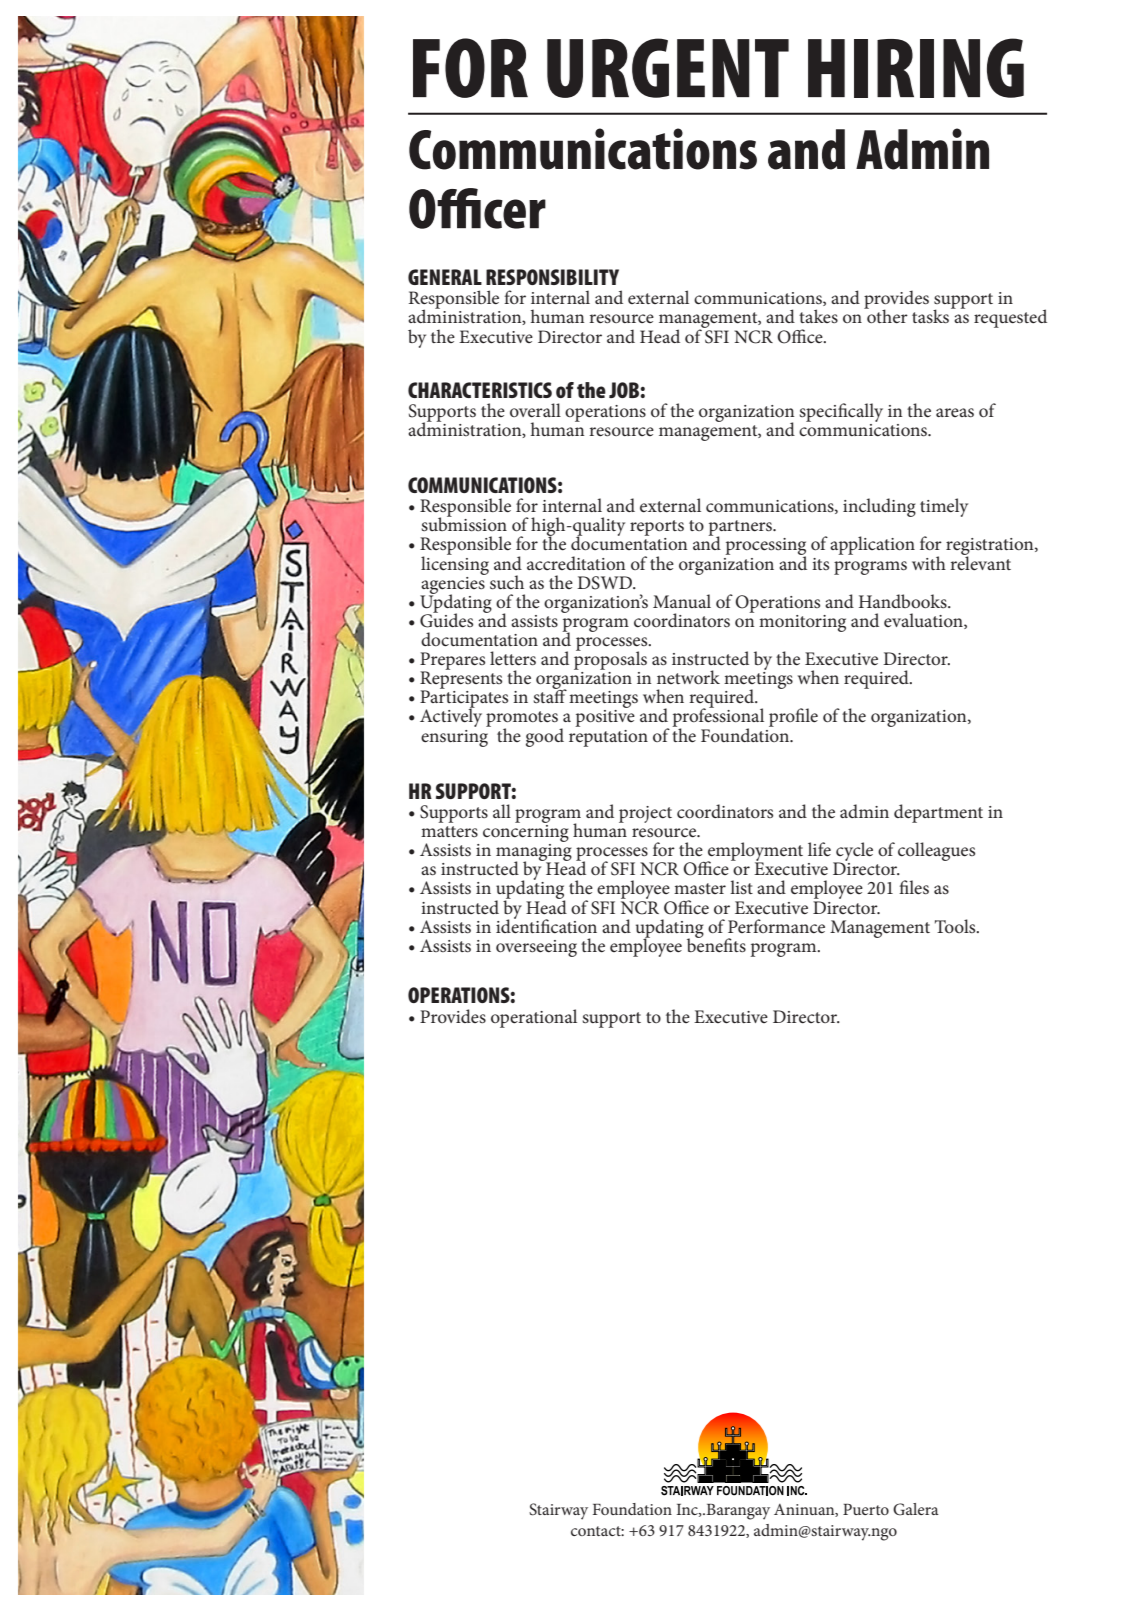 The image size is (1138, 1609). I want to click on professional, so click(718, 717).
